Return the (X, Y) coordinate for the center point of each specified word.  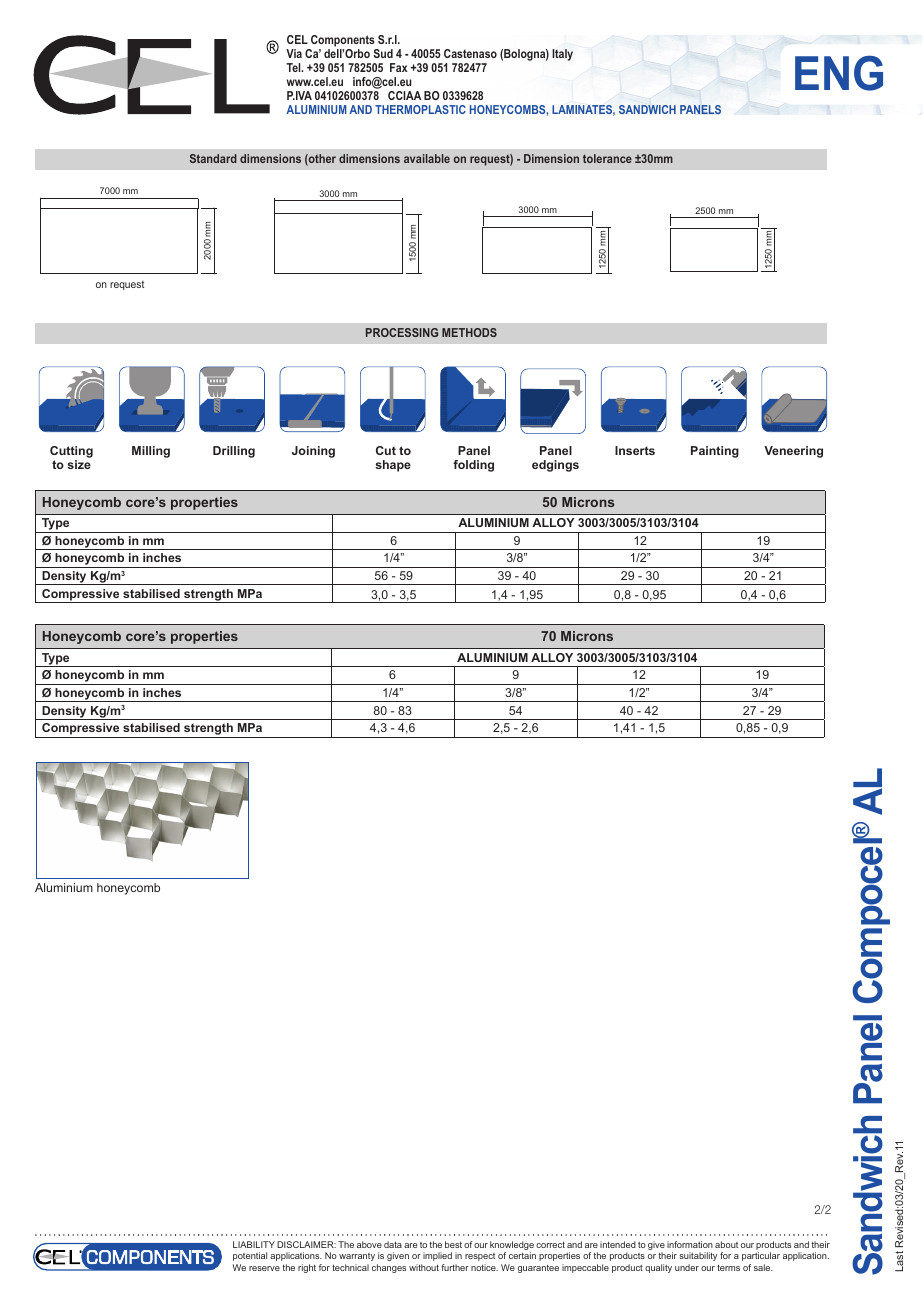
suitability (698, 1256)
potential (250, 1256)
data (393, 1244)
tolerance (607, 158)
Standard (213, 158)
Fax (399, 67)
